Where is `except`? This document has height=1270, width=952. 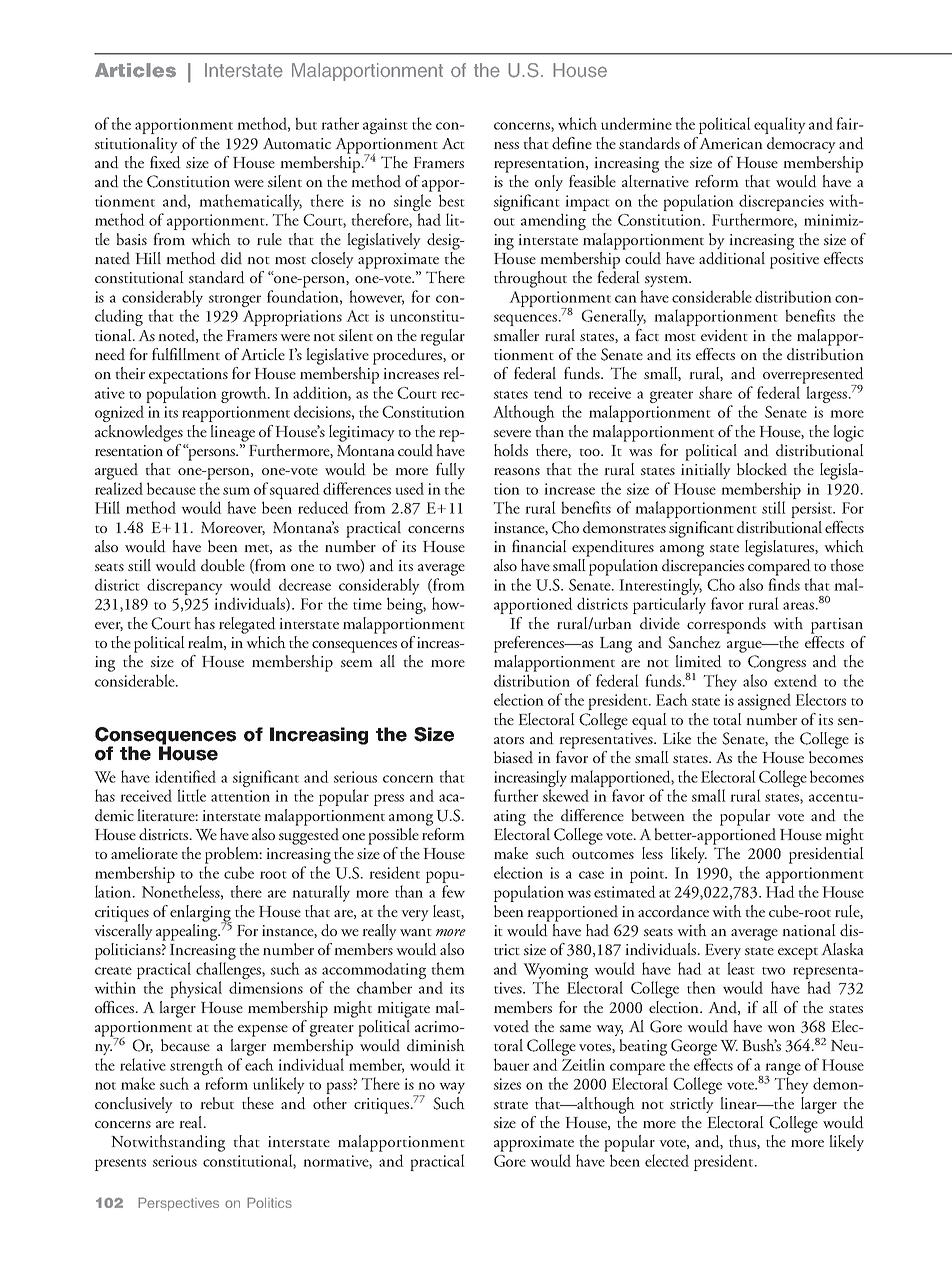 except is located at coordinates (798, 954).
